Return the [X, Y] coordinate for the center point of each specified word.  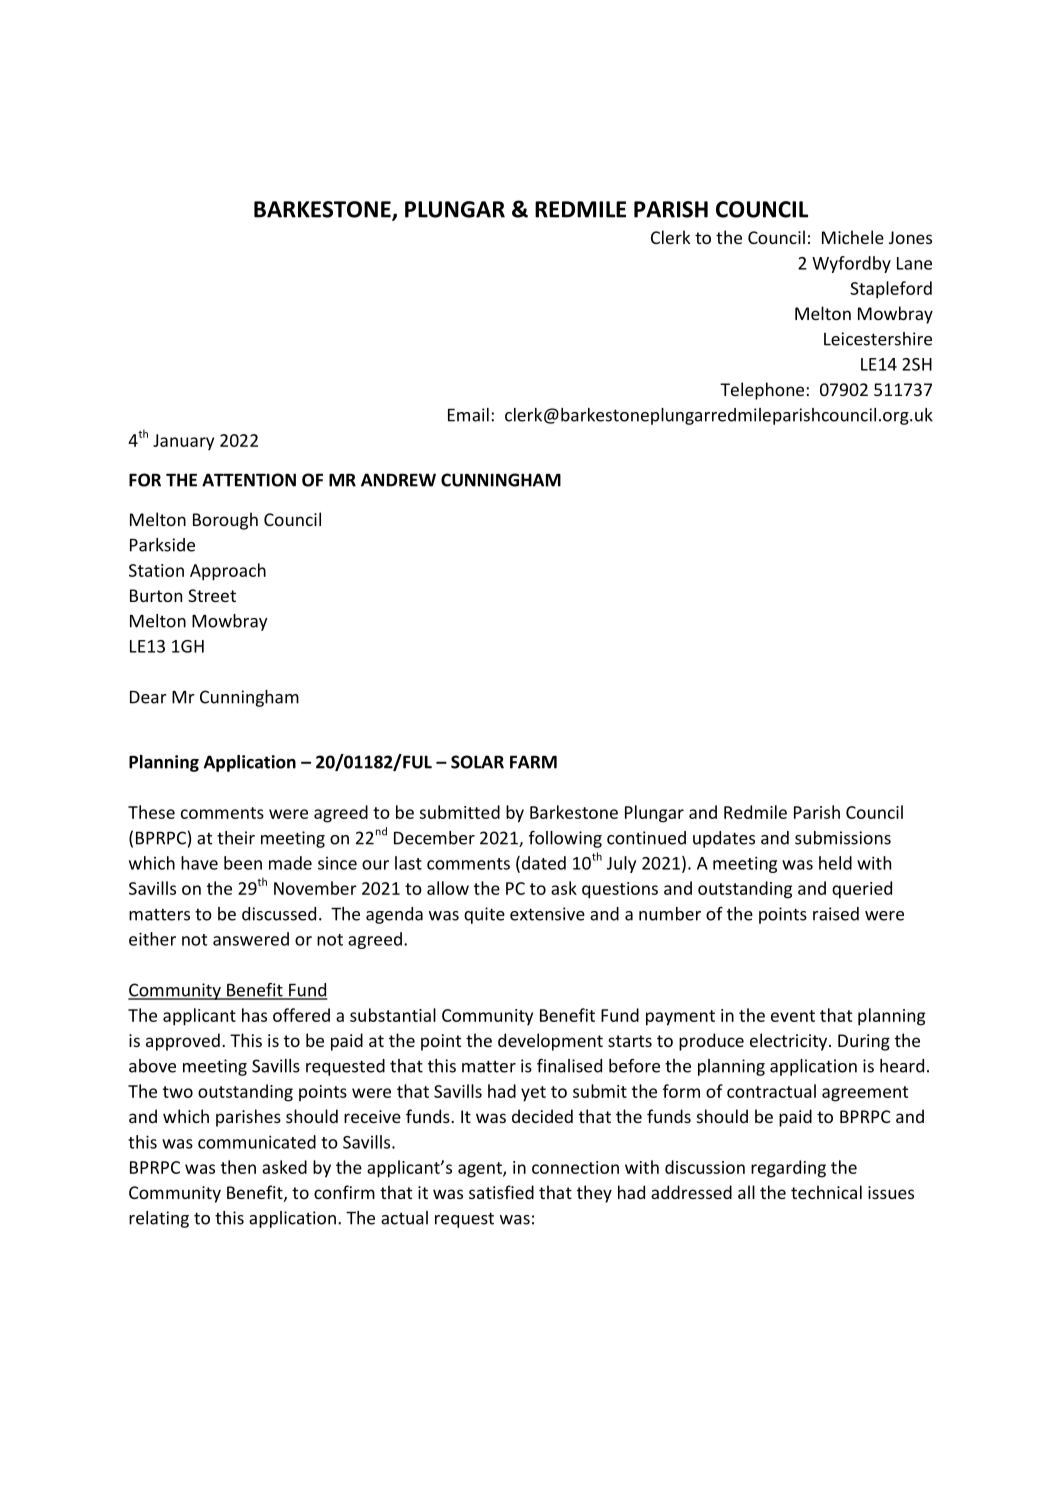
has [254, 1015]
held [835, 863]
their [236, 838]
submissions [843, 838]
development [550, 1042]
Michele [853, 237]
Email [468, 415]
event [793, 1016]
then [238, 1167]
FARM [533, 762]
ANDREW [398, 480]
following [565, 839]
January [183, 442]
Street [212, 595]
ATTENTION [249, 480]
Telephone [762, 391]
